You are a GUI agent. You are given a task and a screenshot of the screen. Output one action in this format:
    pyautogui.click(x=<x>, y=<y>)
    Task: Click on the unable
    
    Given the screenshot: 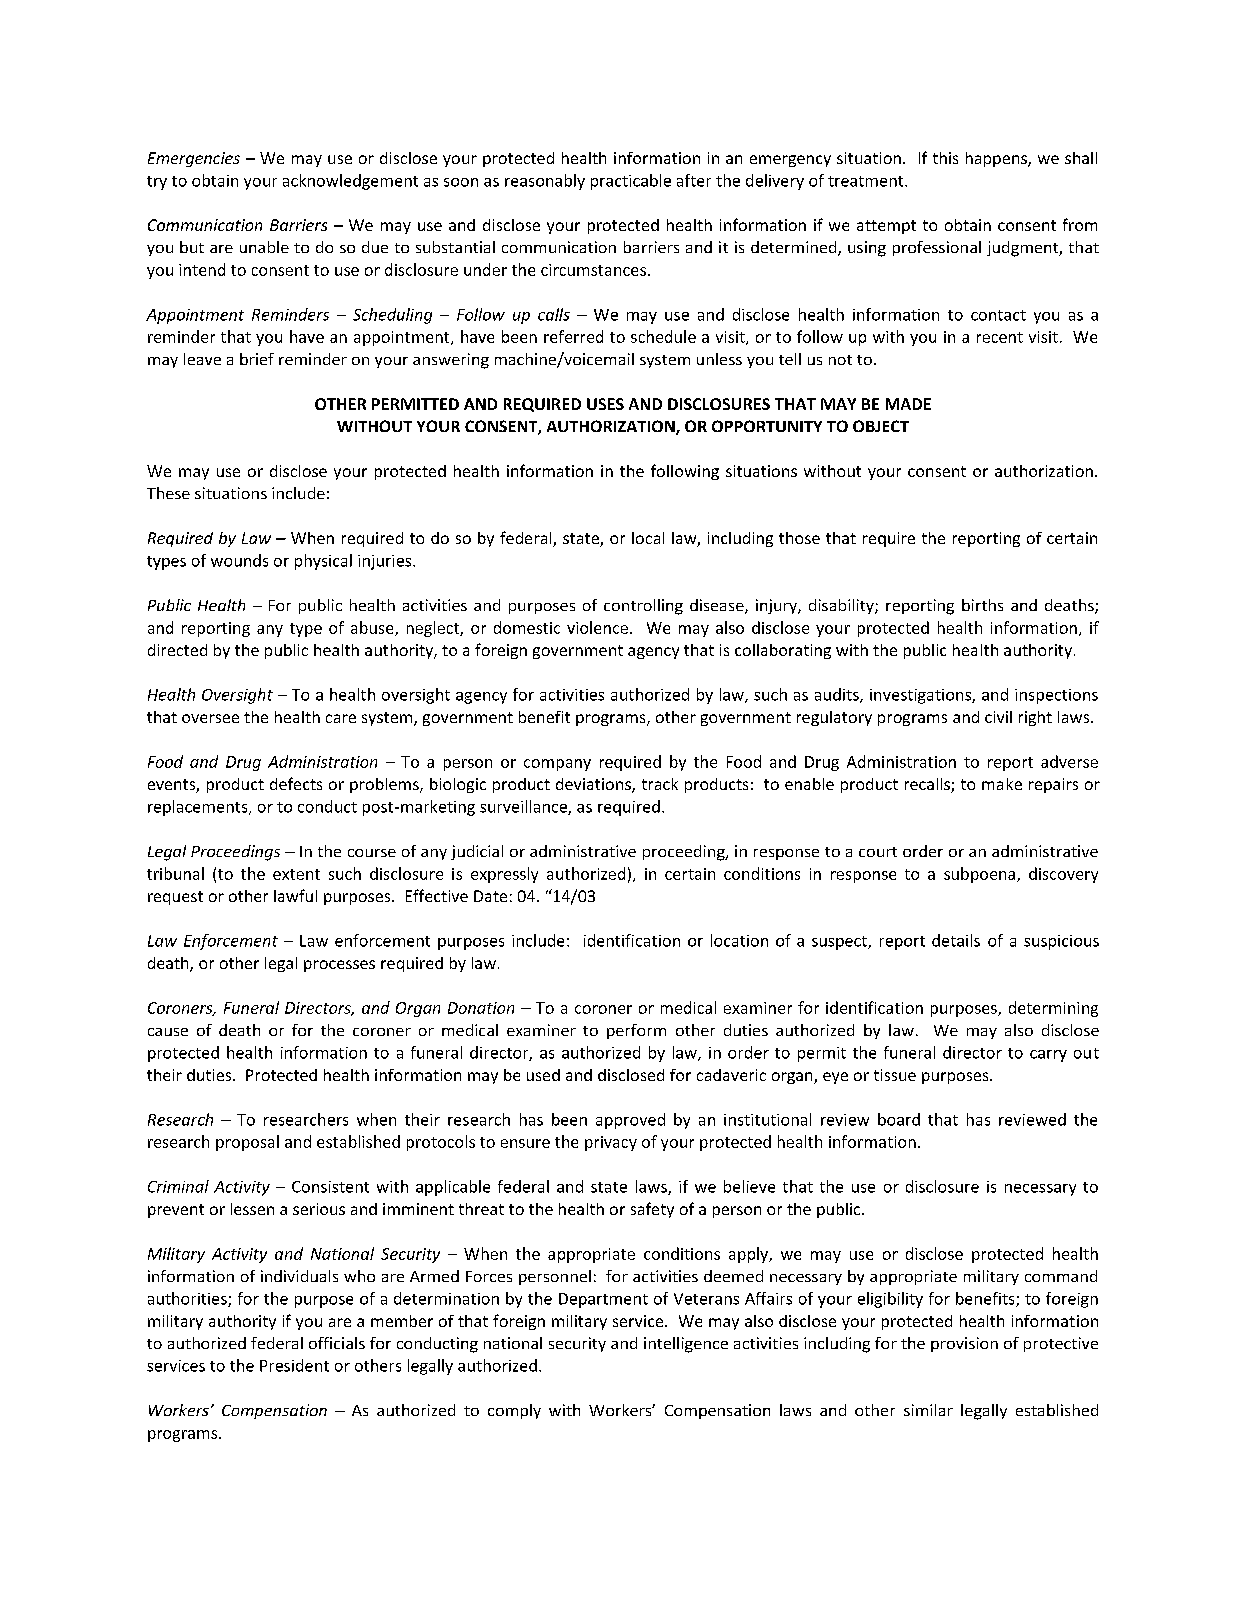 What is the action you would take?
    pyautogui.click(x=264, y=247)
